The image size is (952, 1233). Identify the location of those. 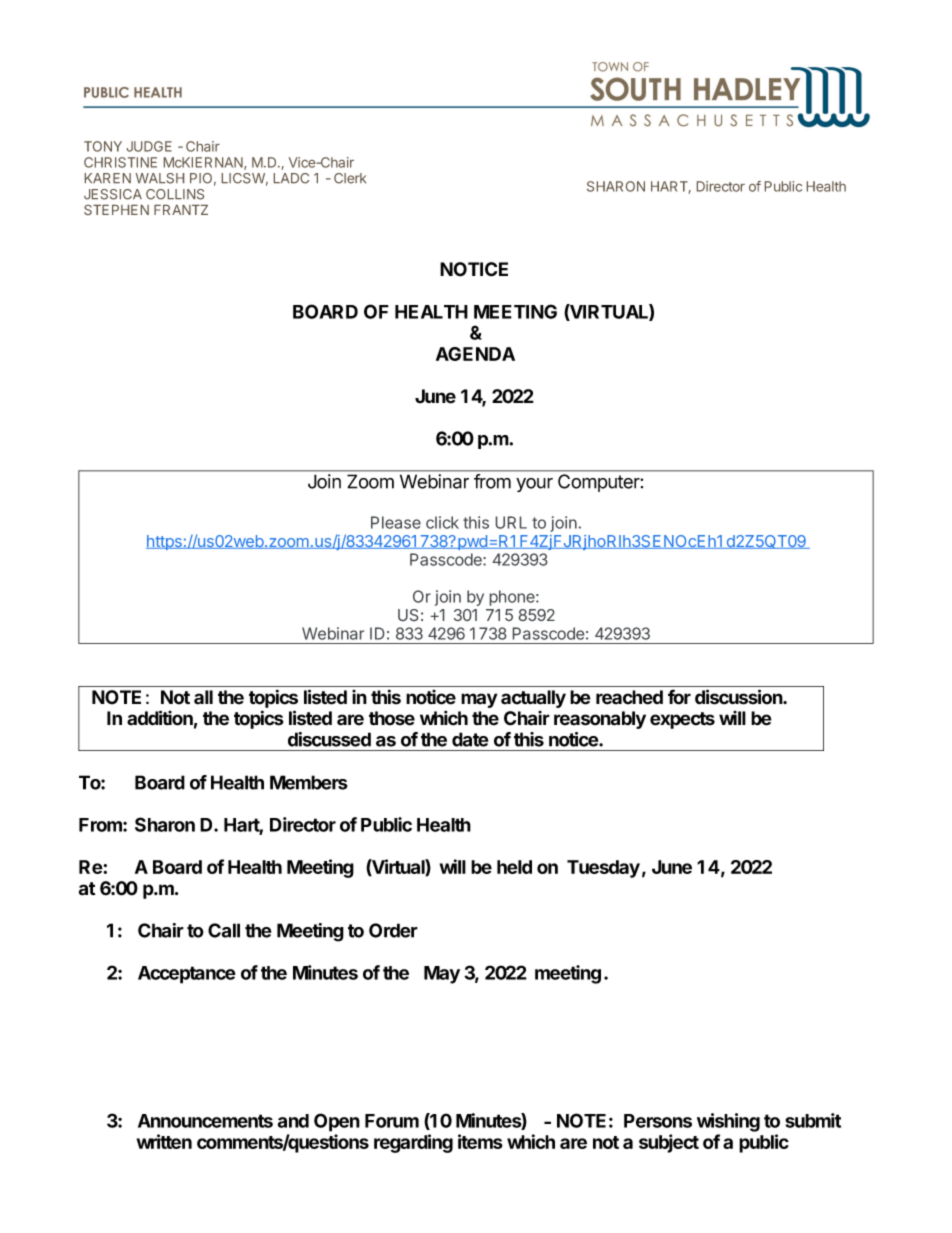
(392, 718).
